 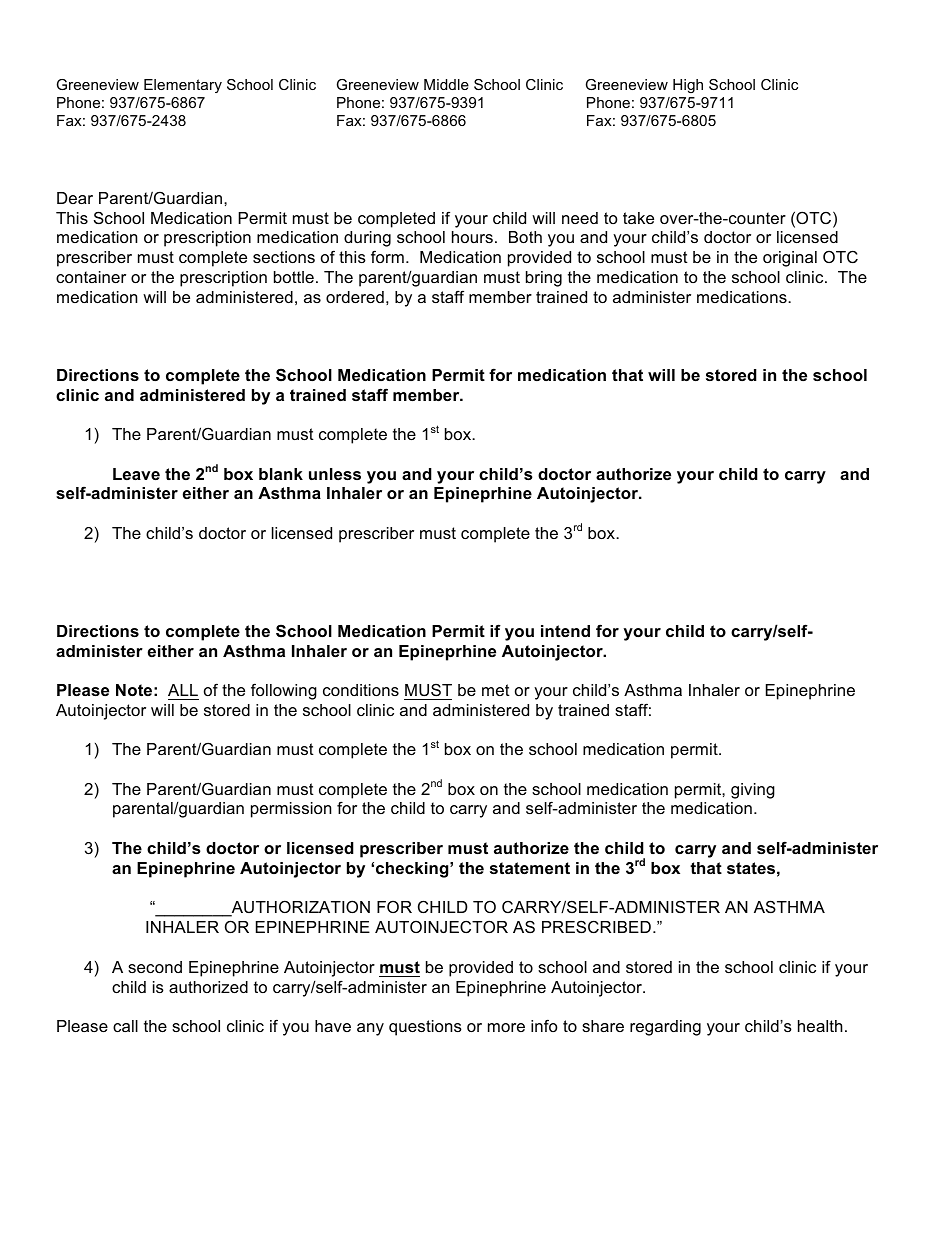 I want to click on met, so click(x=496, y=690).
